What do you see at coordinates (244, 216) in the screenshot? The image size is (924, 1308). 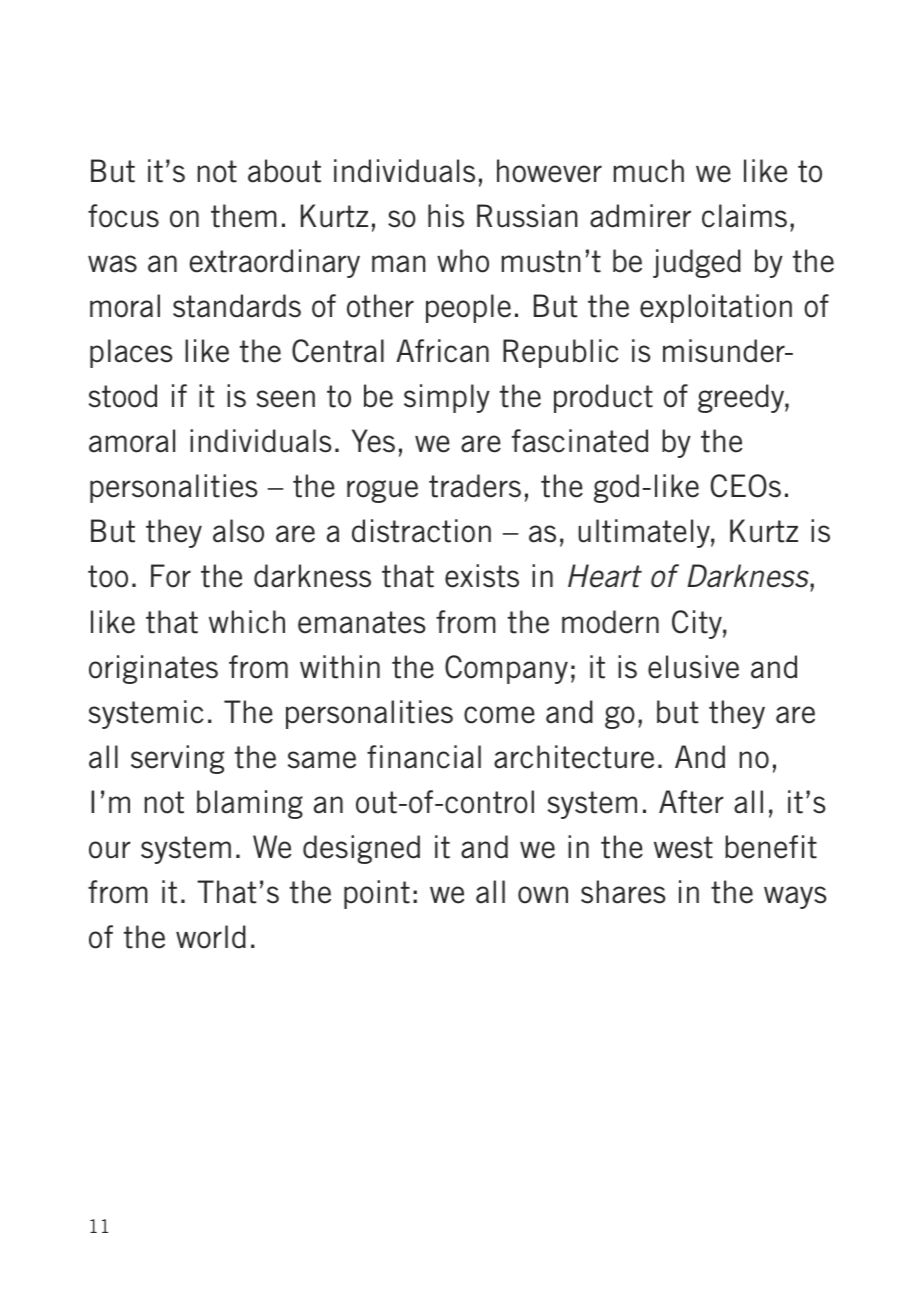 I see `them` at bounding box center [244, 216].
